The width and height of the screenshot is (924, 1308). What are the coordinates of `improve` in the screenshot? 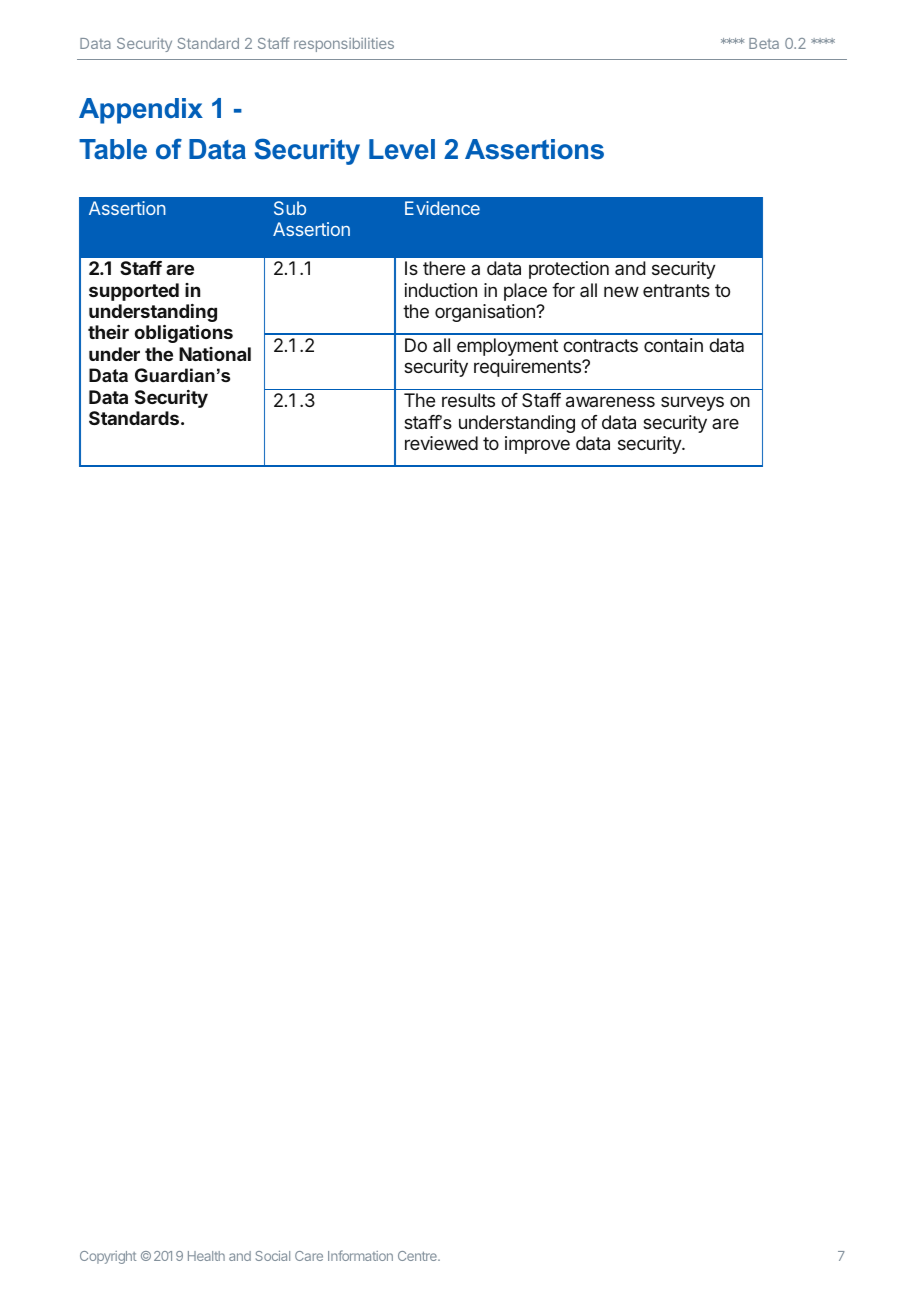 It's located at (537, 445).
